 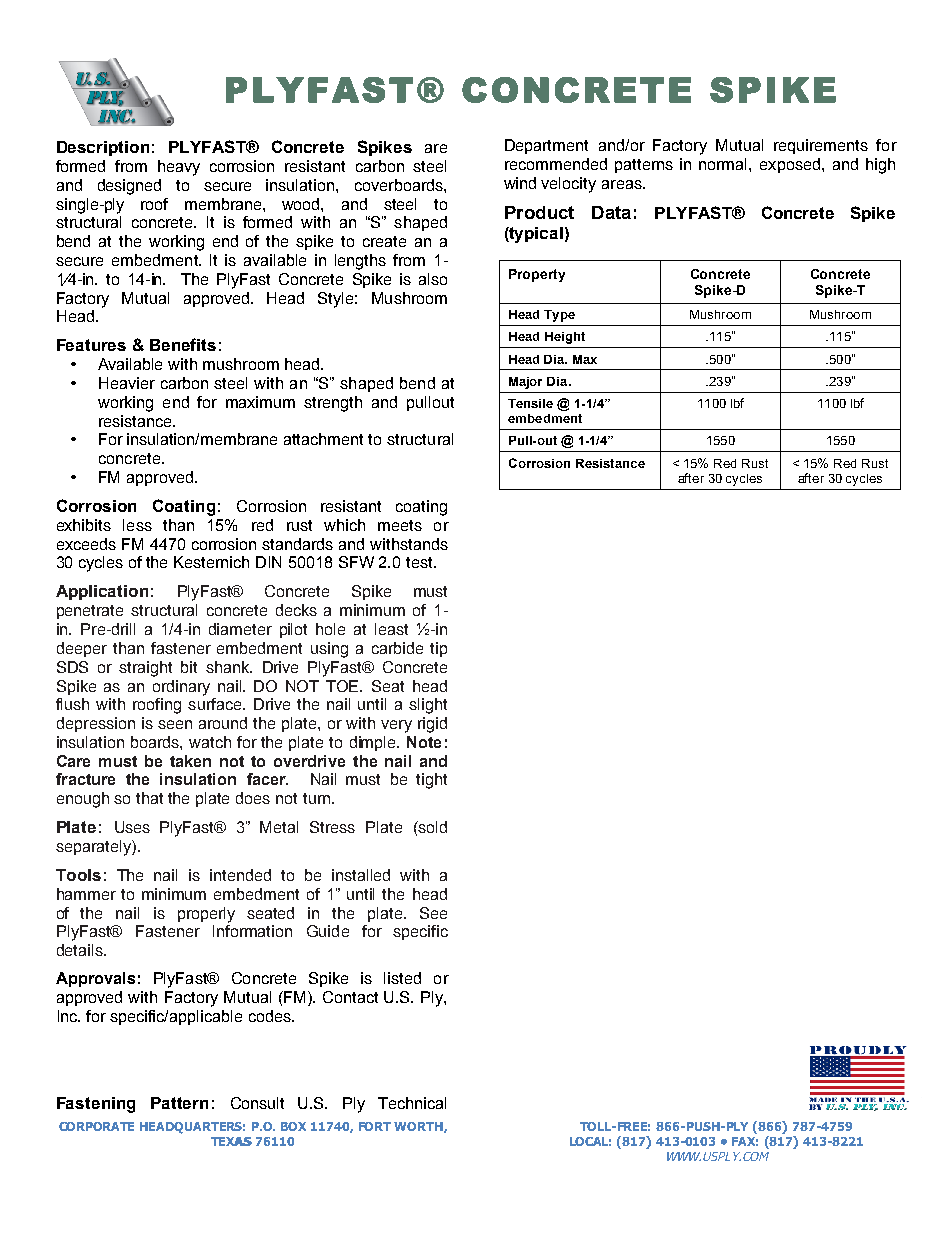 What do you see at coordinates (179, 168) in the image?
I see `heavy` at bounding box center [179, 168].
